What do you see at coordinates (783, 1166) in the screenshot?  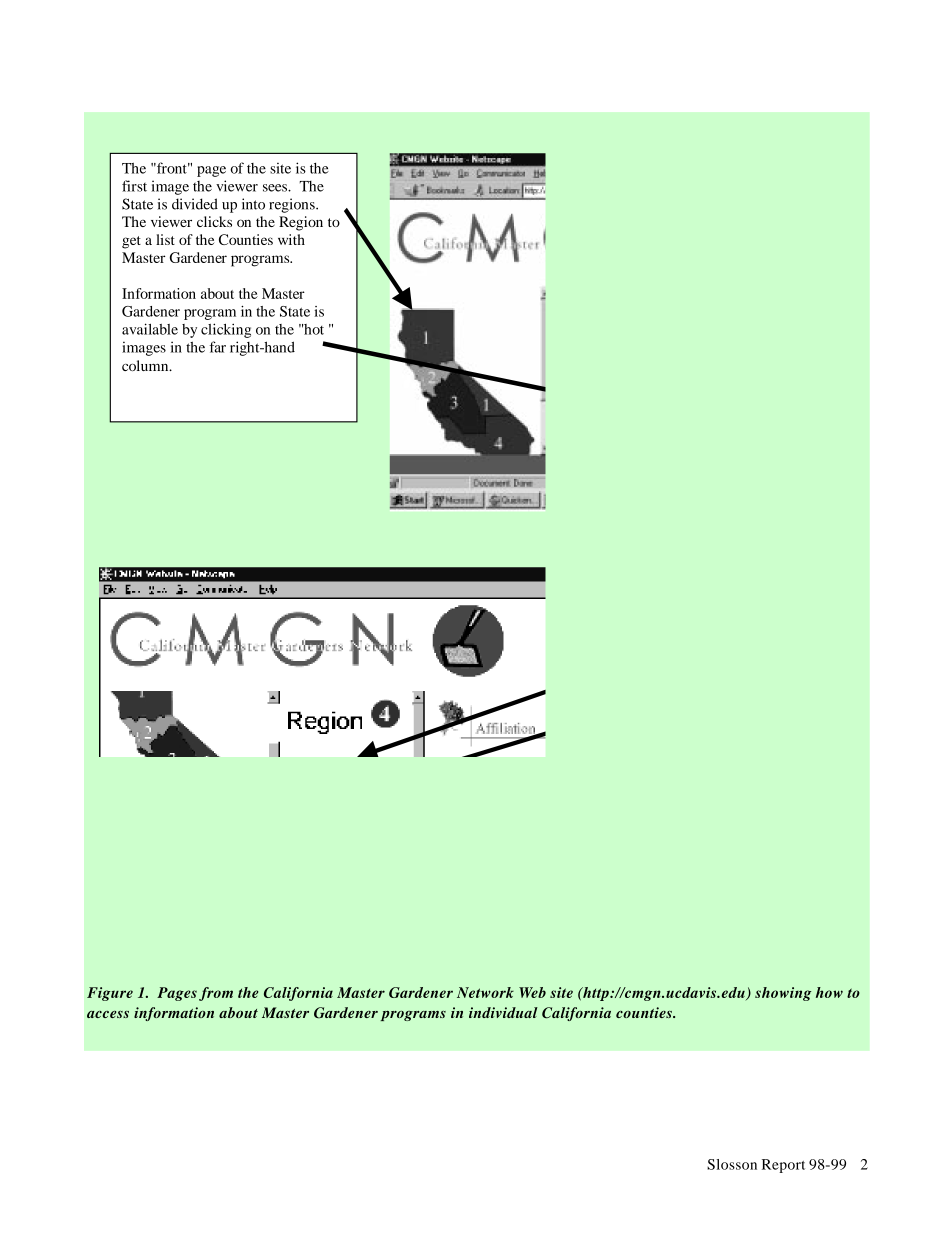 I see `Report` at bounding box center [783, 1166].
